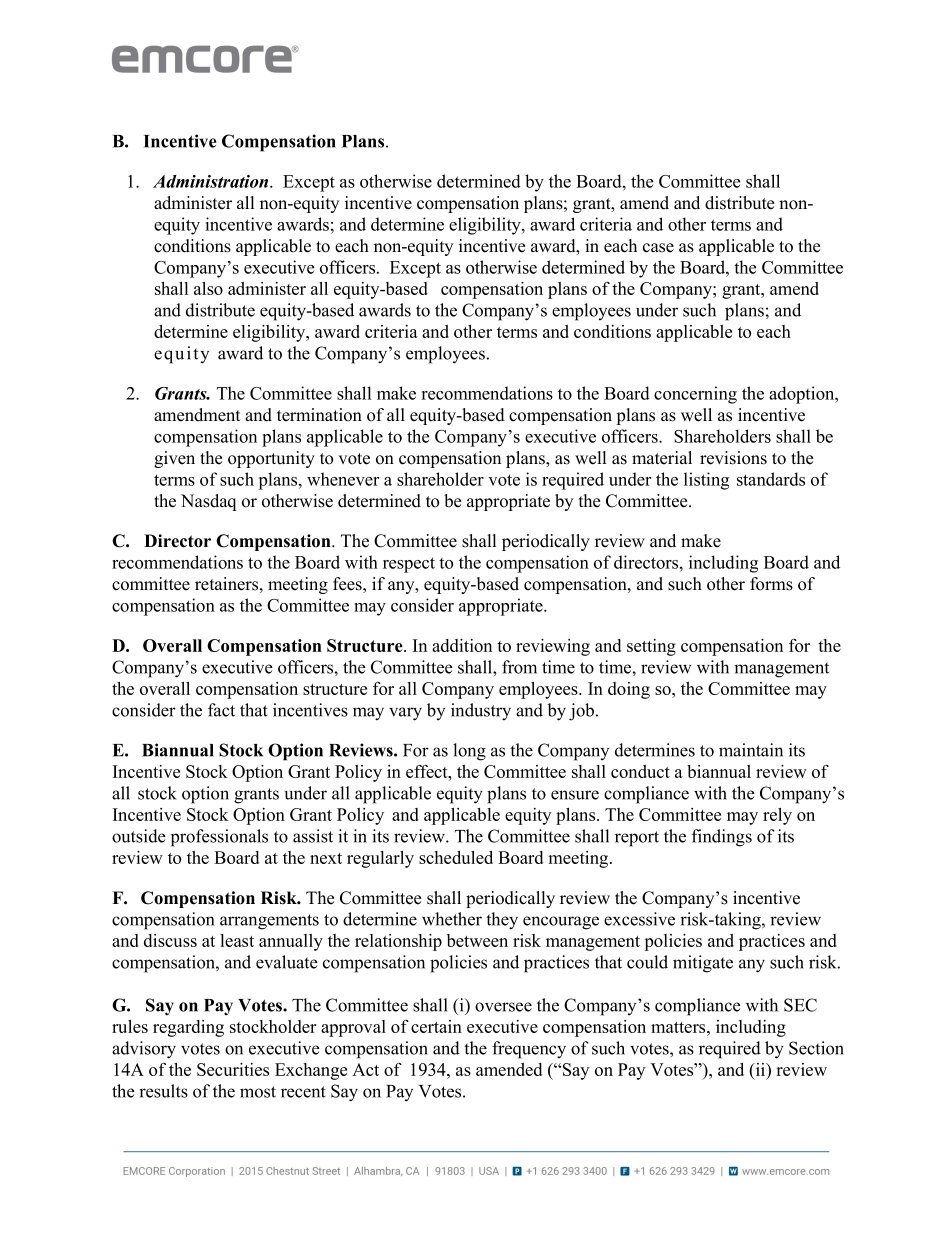 This image has height=1233, width=952. What do you see at coordinates (695, 395) in the image?
I see `concerning` at bounding box center [695, 395].
